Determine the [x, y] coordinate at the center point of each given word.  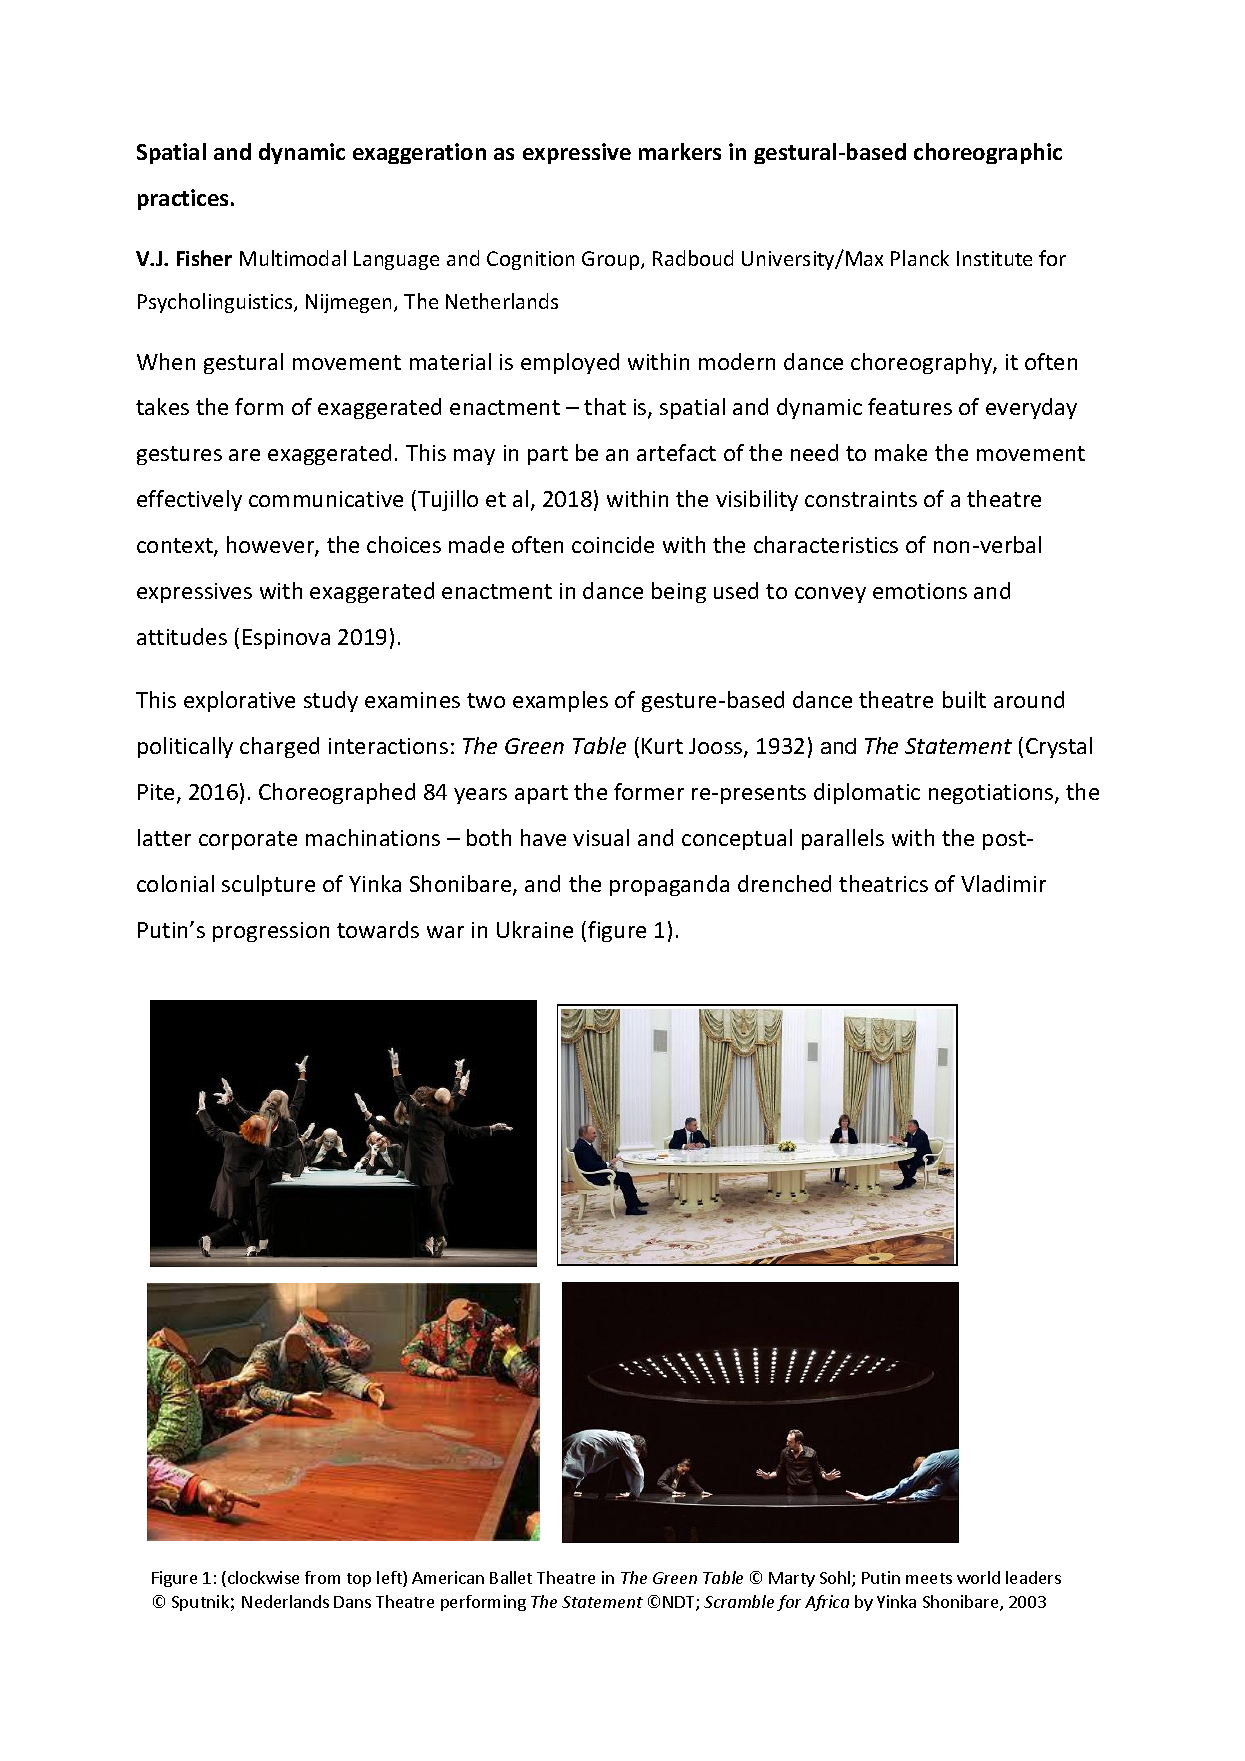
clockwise [263, 1577]
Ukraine [535, 929]
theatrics [883, 883]
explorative [239, 701]
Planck [920, 258]
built [964, 699]
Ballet [511, 1577]
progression [271, 932]
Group [612, 260]
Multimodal [293, 258]
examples [560, 701]
